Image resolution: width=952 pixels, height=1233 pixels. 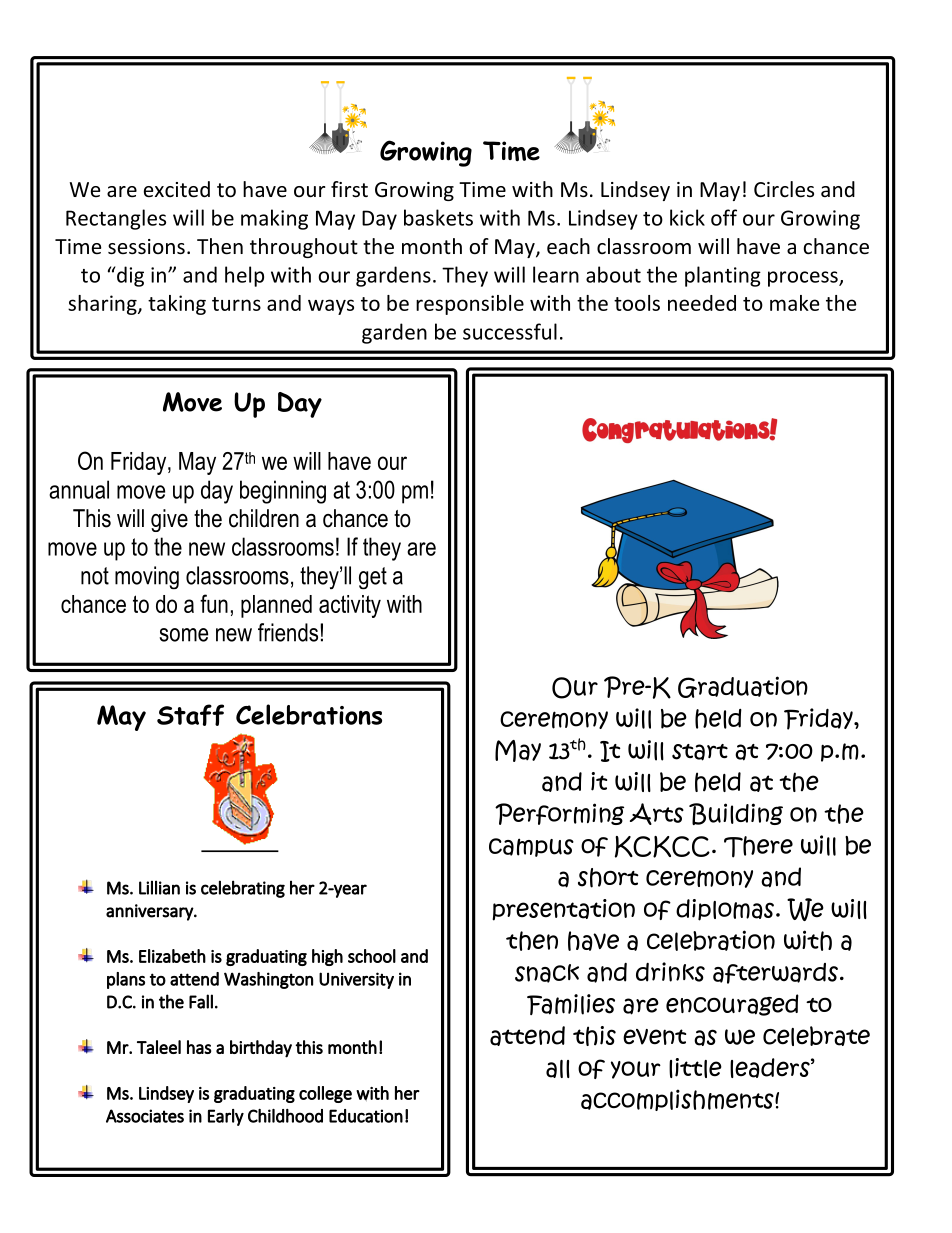 I want to click on off, so click(x=724, y=217).
